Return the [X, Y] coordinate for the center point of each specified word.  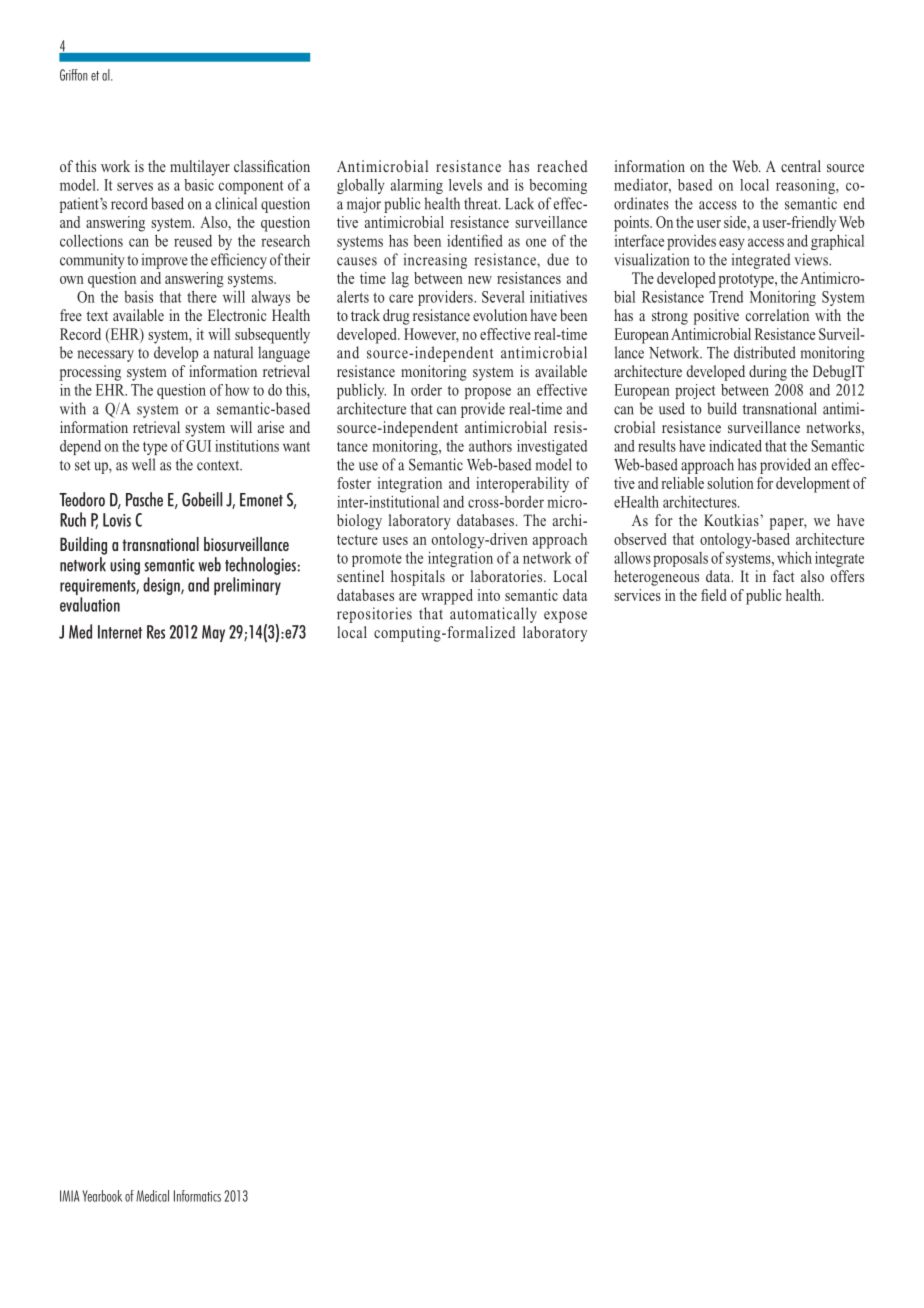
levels [465, 185]
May [213, 633]
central [801, 166]
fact [783, 576]
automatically [493, 615]
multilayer [200, 168]
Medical [152, 1196]
